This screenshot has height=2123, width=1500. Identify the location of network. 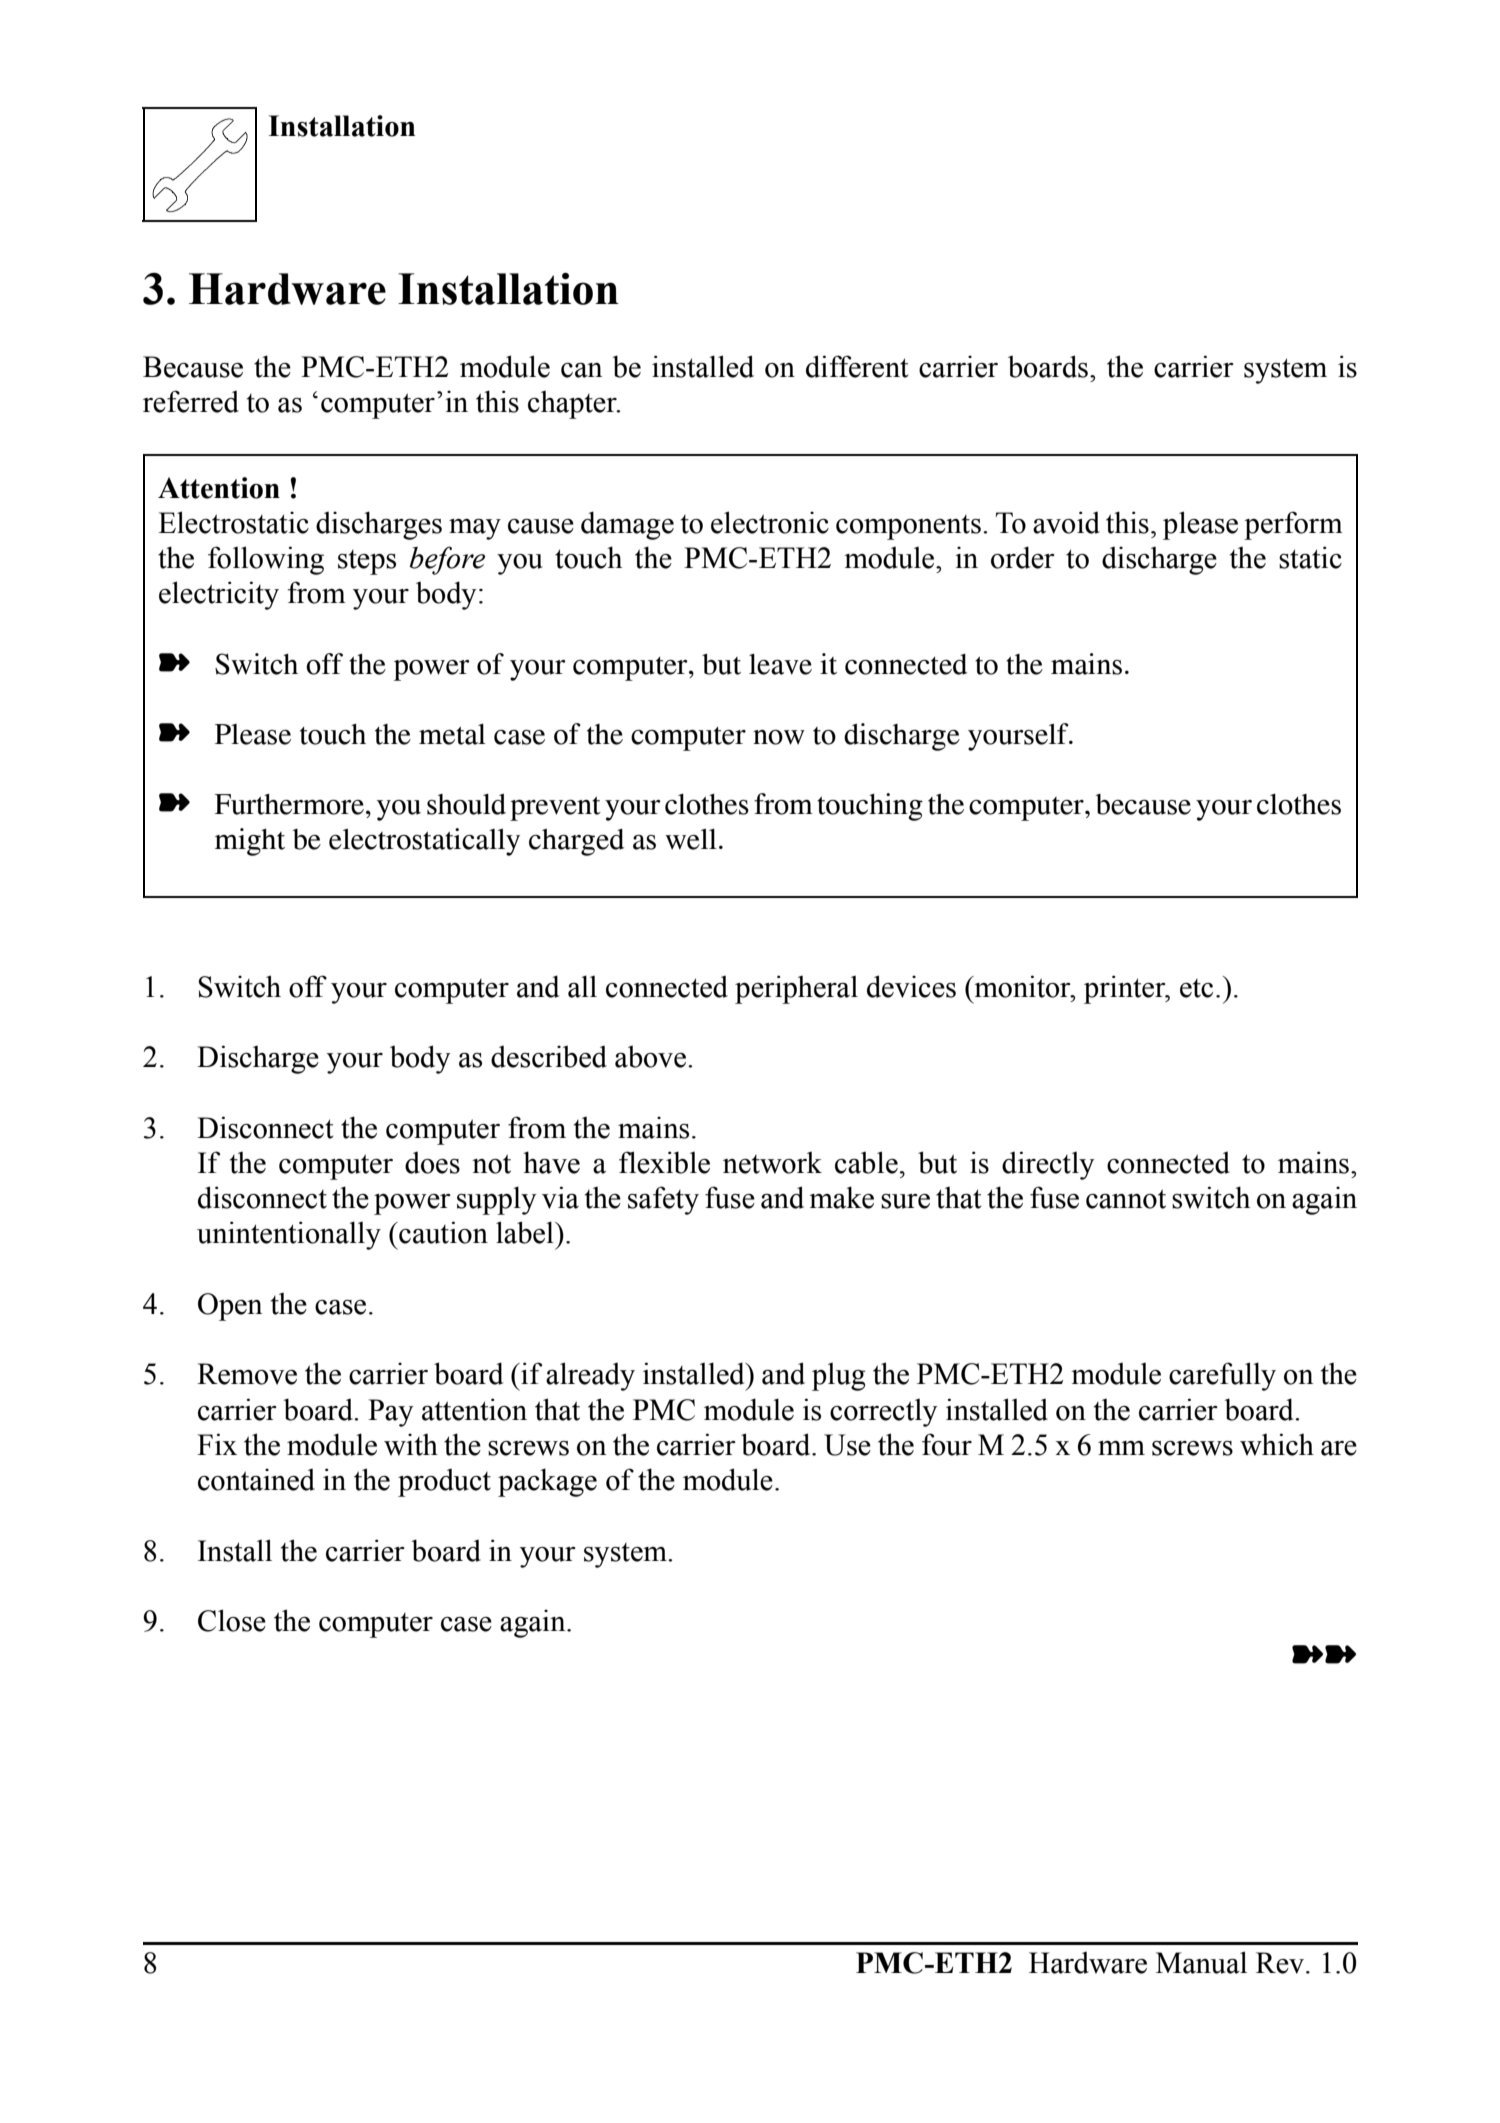
(772, 1162).
